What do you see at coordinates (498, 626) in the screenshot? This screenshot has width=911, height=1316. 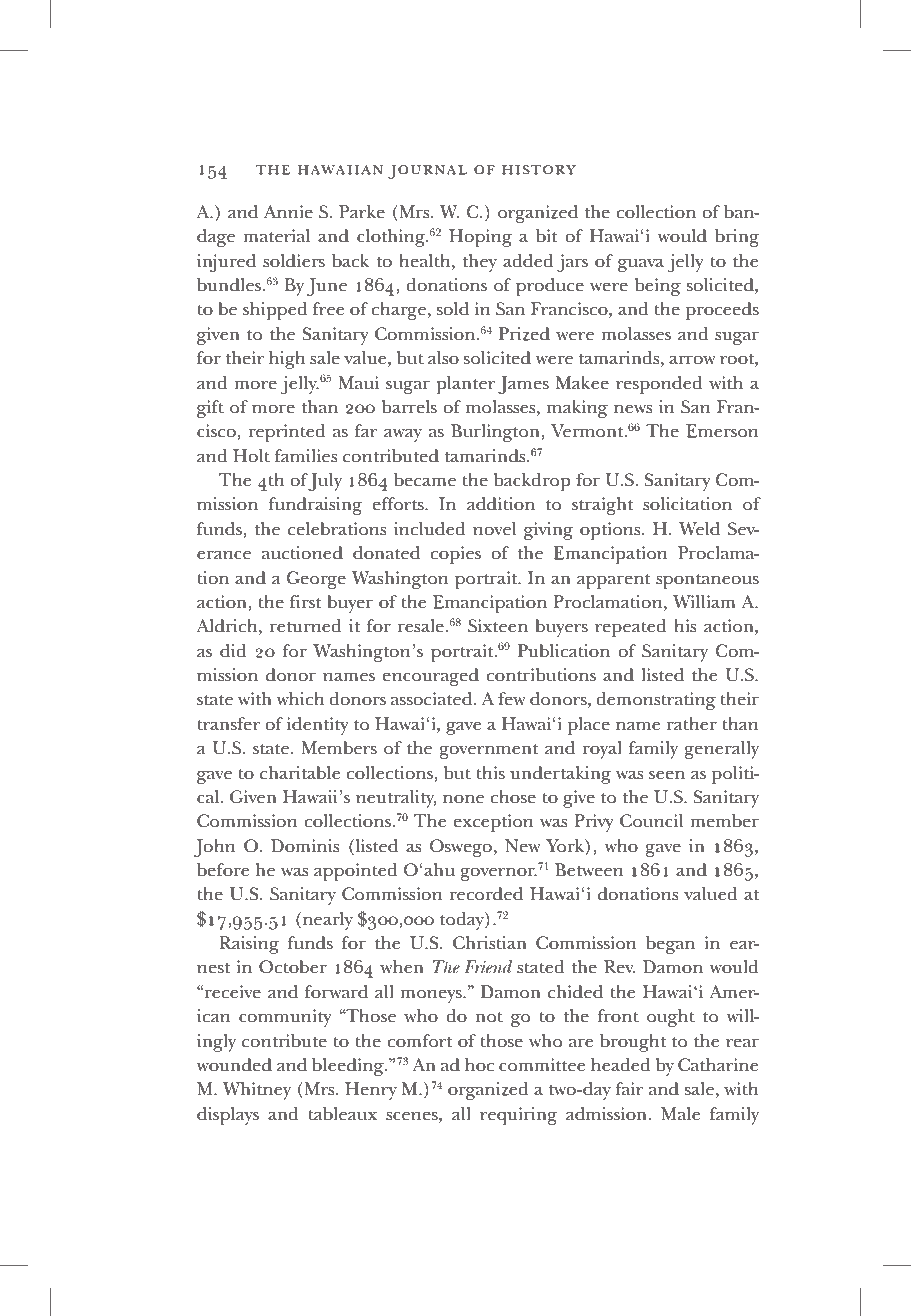 I see `Sixteen` at bounding box center [498, 626].
